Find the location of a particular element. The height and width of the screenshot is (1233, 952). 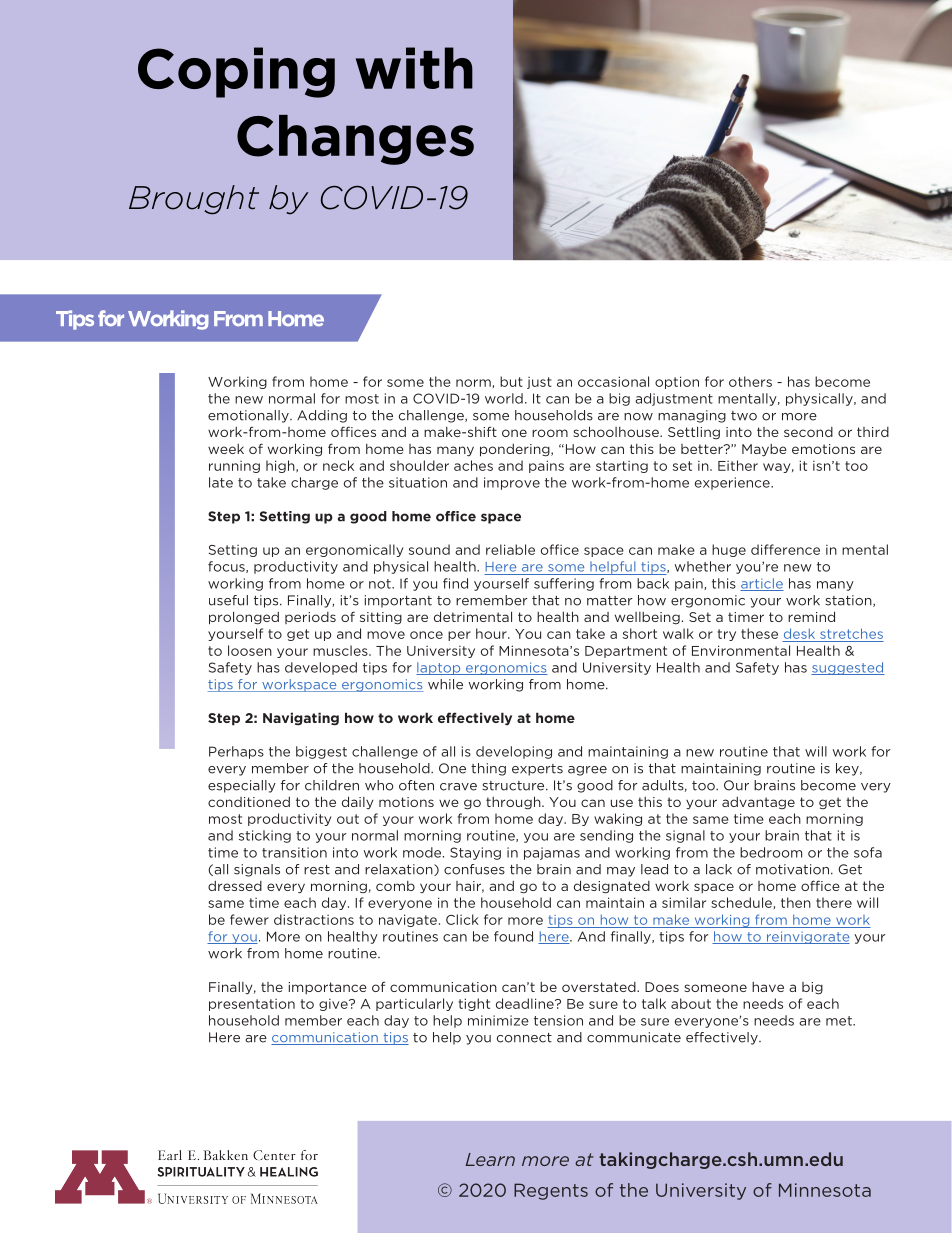

advantage is located at coordinates (758, 803).
